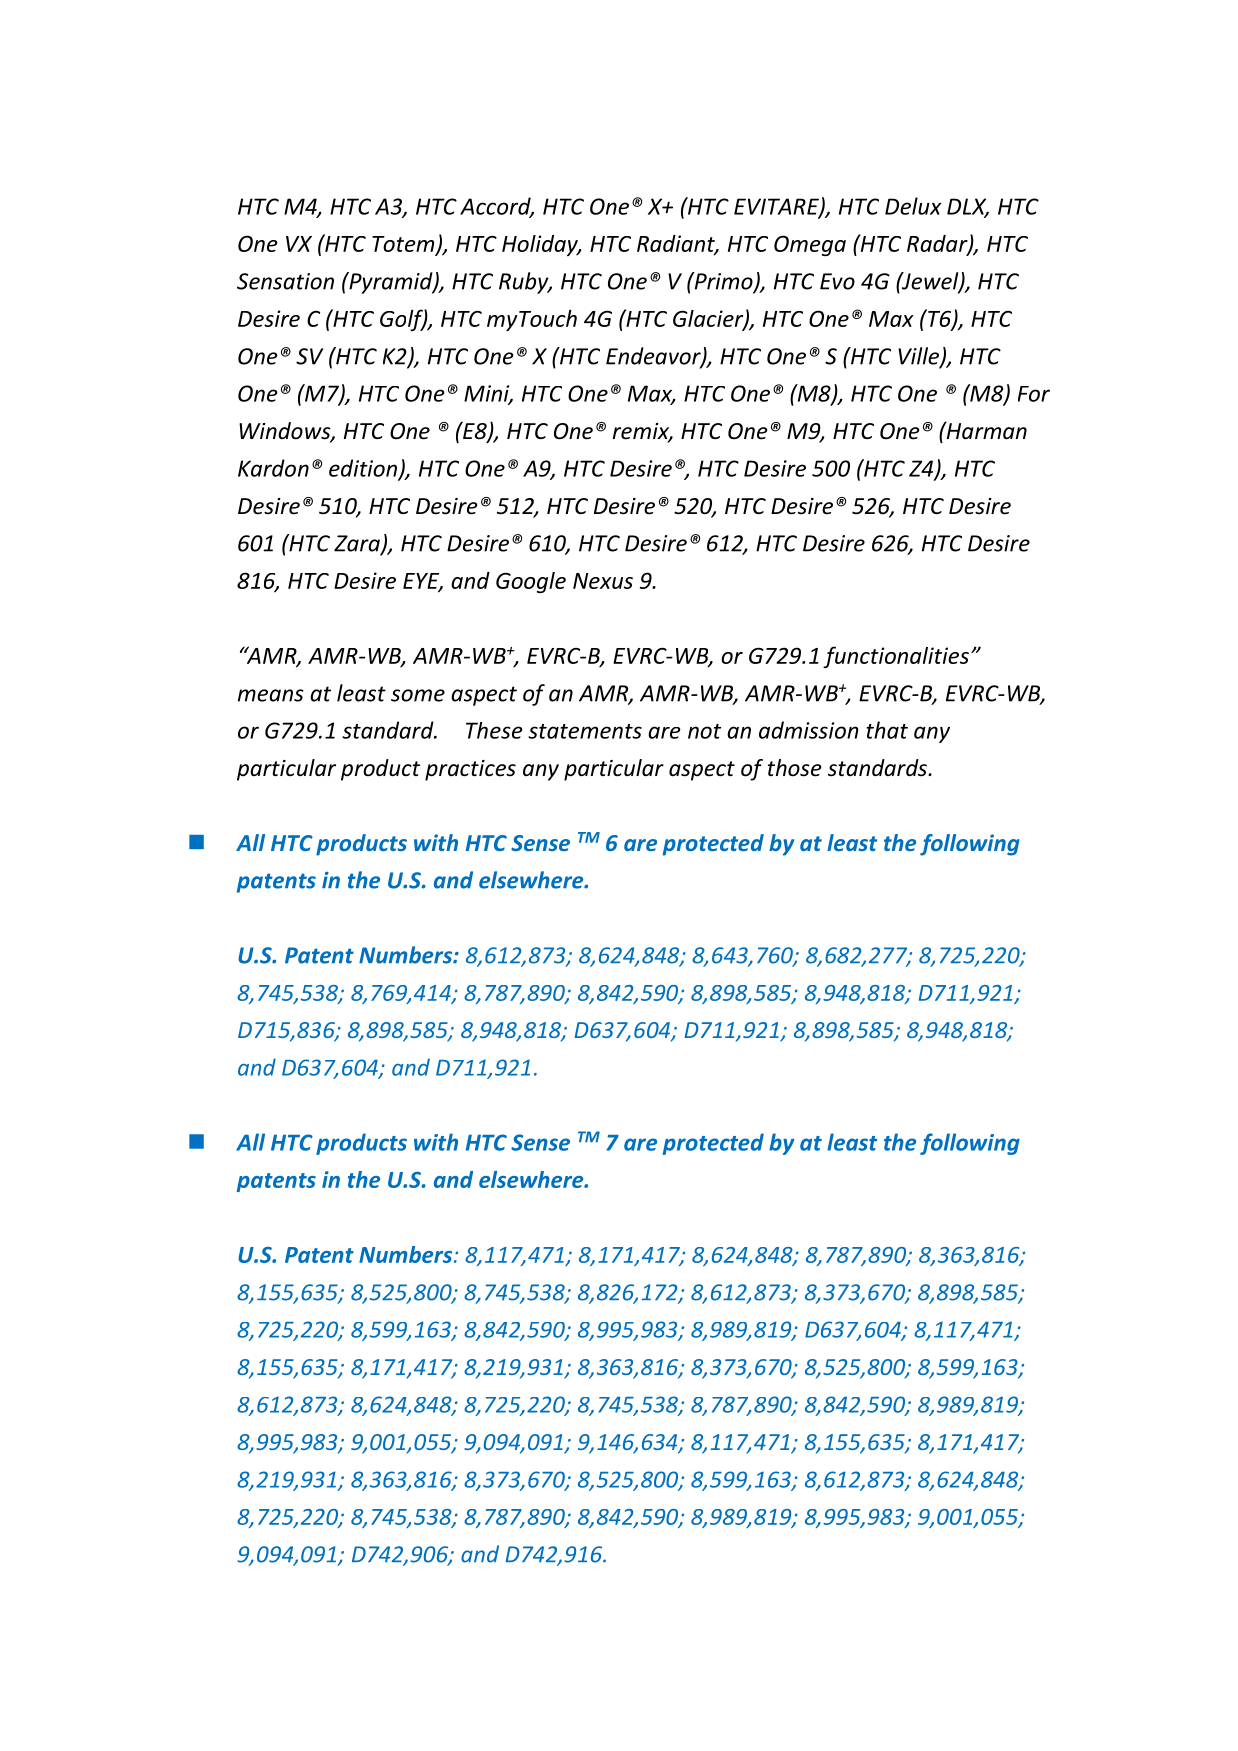 The width and height of the screenshot is (1238, 1751). Describe the element at coordinates (364, 469) in the screenshot. I see `edition` at that location.
